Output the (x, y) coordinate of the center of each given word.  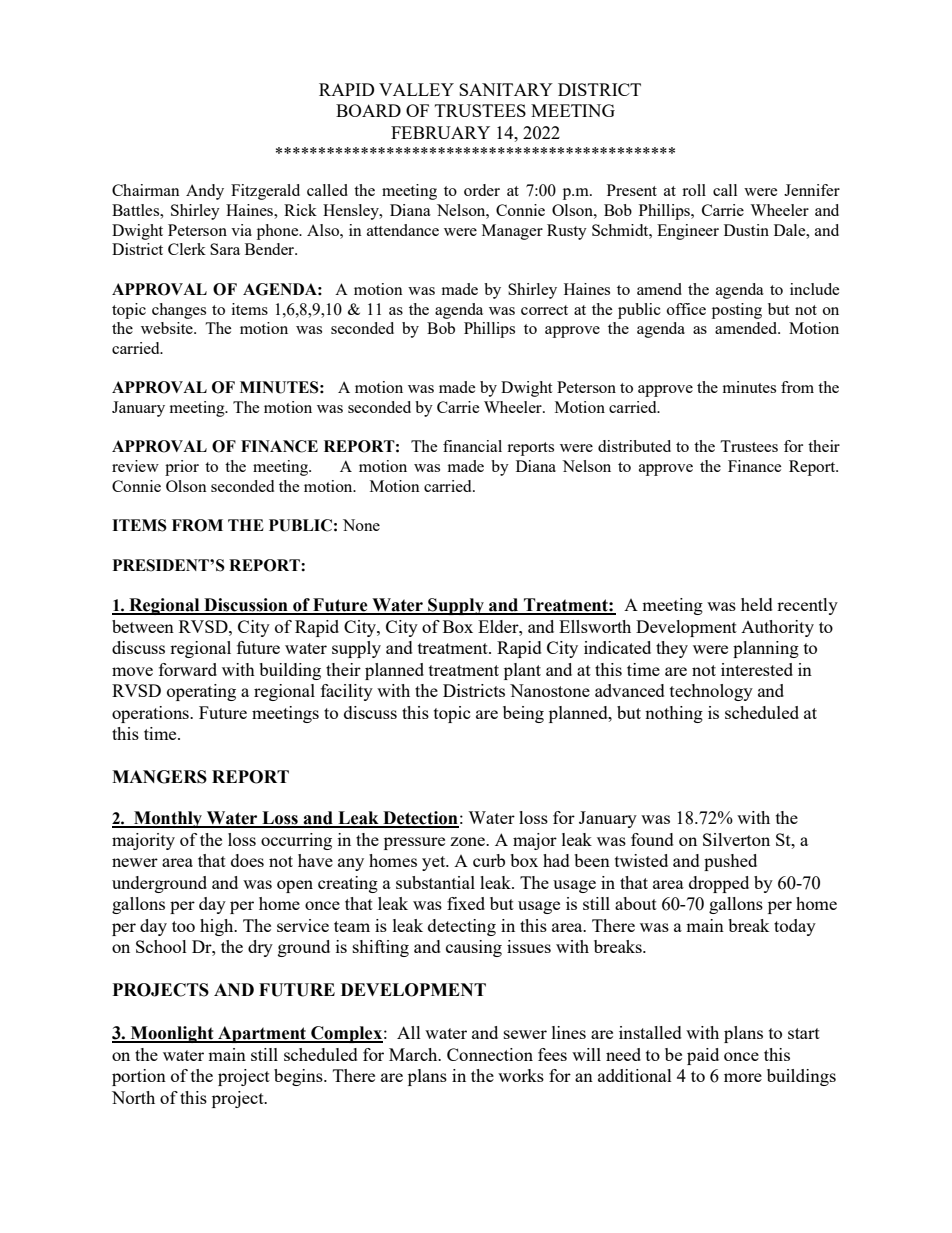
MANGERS (159, 777)
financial (472, 446)
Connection (490, 1054)
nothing (674, 714)
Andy (205, 192)
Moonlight (172, 1034)
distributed (634, 446)
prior (182, 468)
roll (694, 190)
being (523, 714)
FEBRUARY (440, 132)
